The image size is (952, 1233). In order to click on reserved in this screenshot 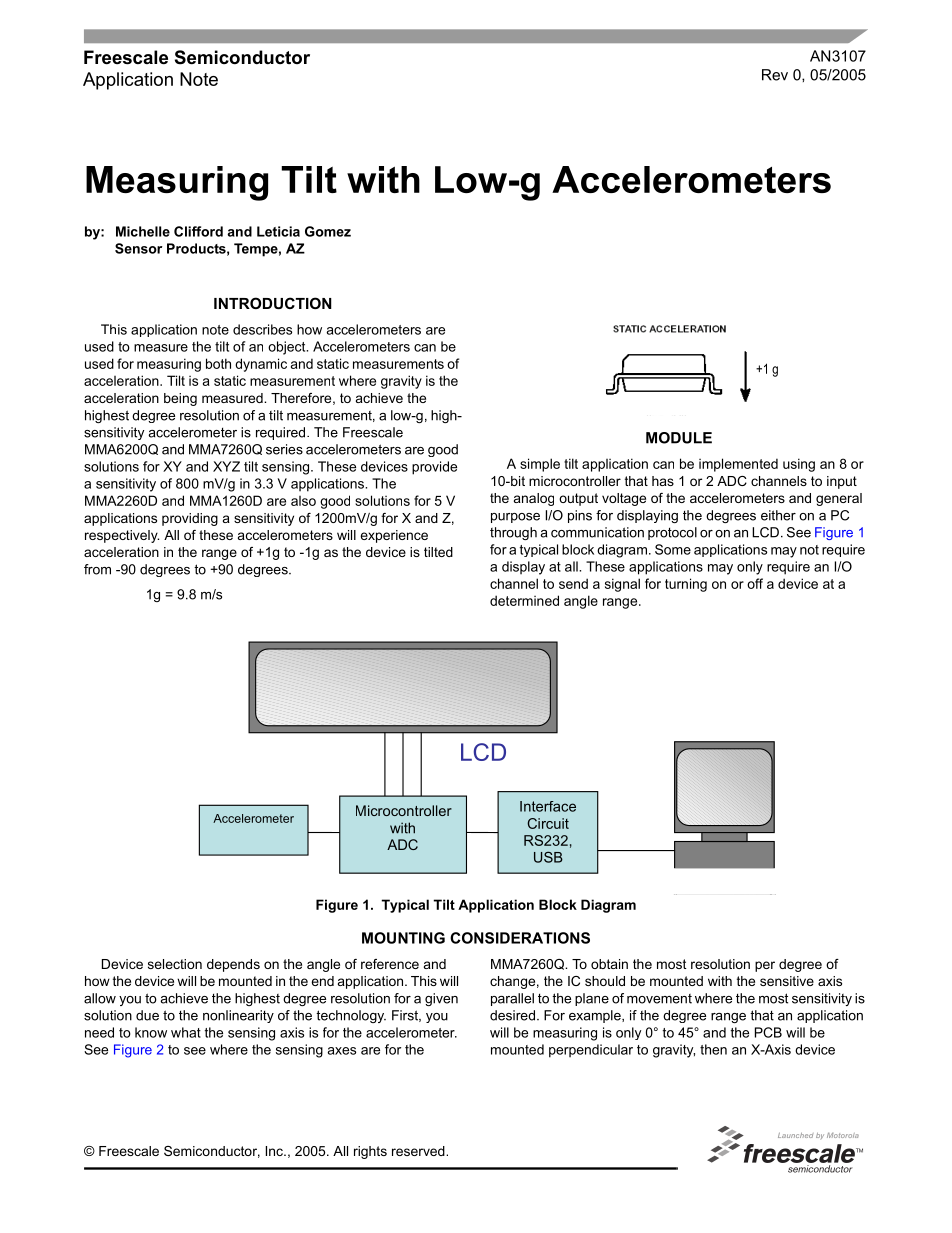, I will do `click(419, 1151)`.
